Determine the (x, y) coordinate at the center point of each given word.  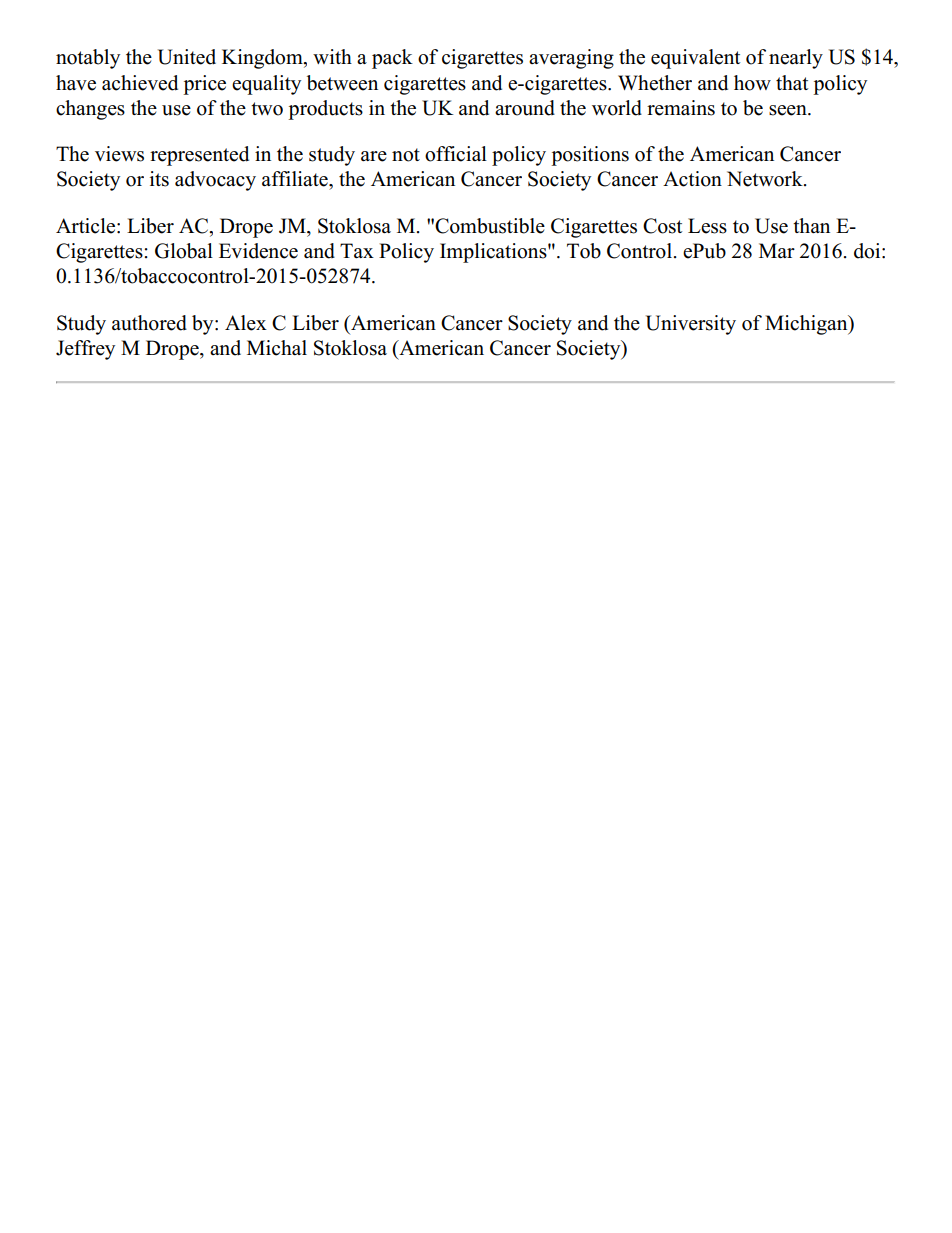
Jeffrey (85, 350)
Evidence (258, 251)
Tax (357, 250)
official (456, 154)
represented (199, 156)
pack (392, 59)
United (187, 57)
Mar (777, 250)
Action (692, 179)
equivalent (695, 59)
